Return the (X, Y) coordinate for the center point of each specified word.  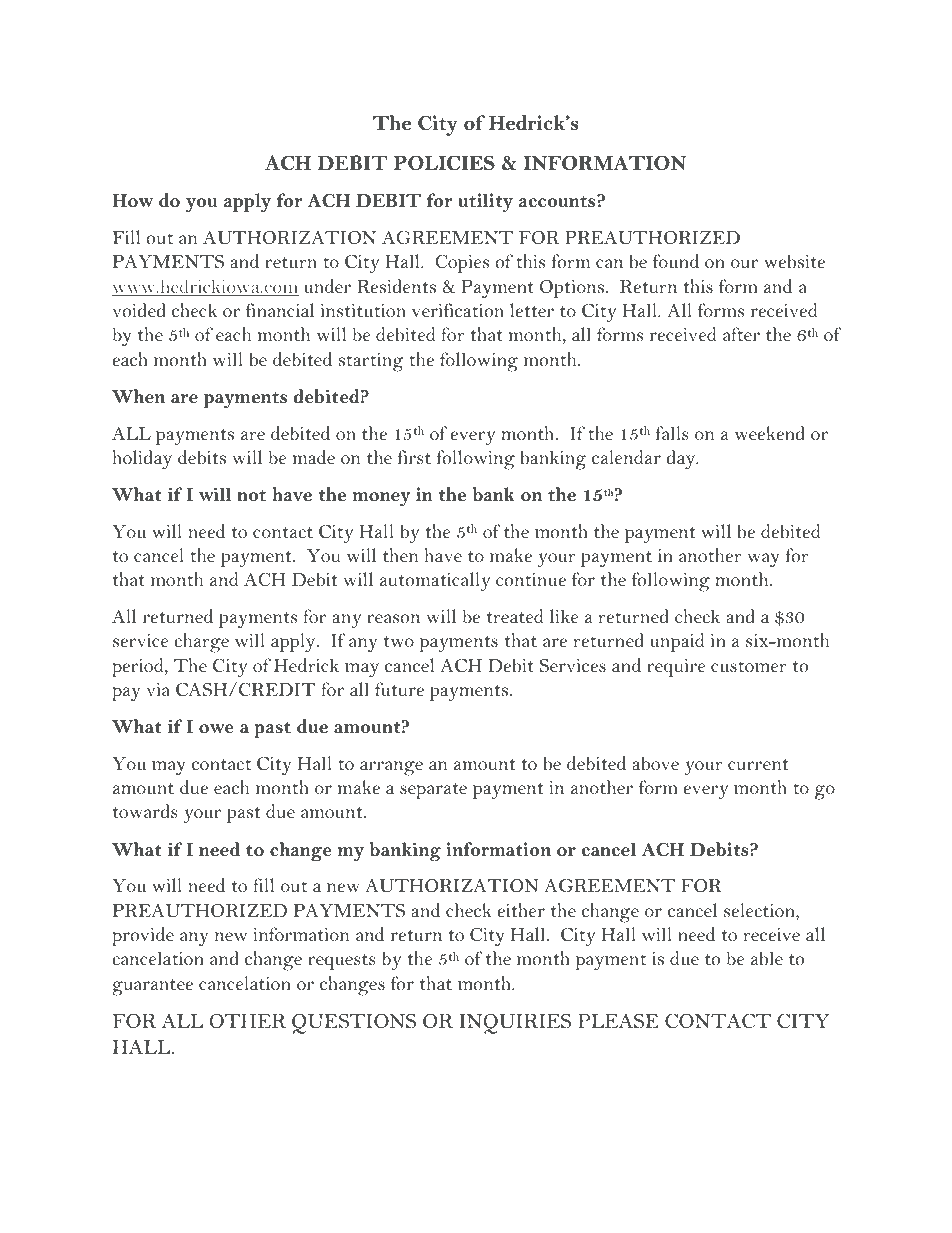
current (758, 764)
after (741, 334)
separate (433, 791)
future (399, 689)
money (381, 499)
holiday (142, 460)
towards (145, 811)
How (132, 200)
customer (749, 666)
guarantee (153, 987)
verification (458, 310)
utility (485, 203)
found (676, 261)
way (764, 560)
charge (201, 643)
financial (280, 310)
